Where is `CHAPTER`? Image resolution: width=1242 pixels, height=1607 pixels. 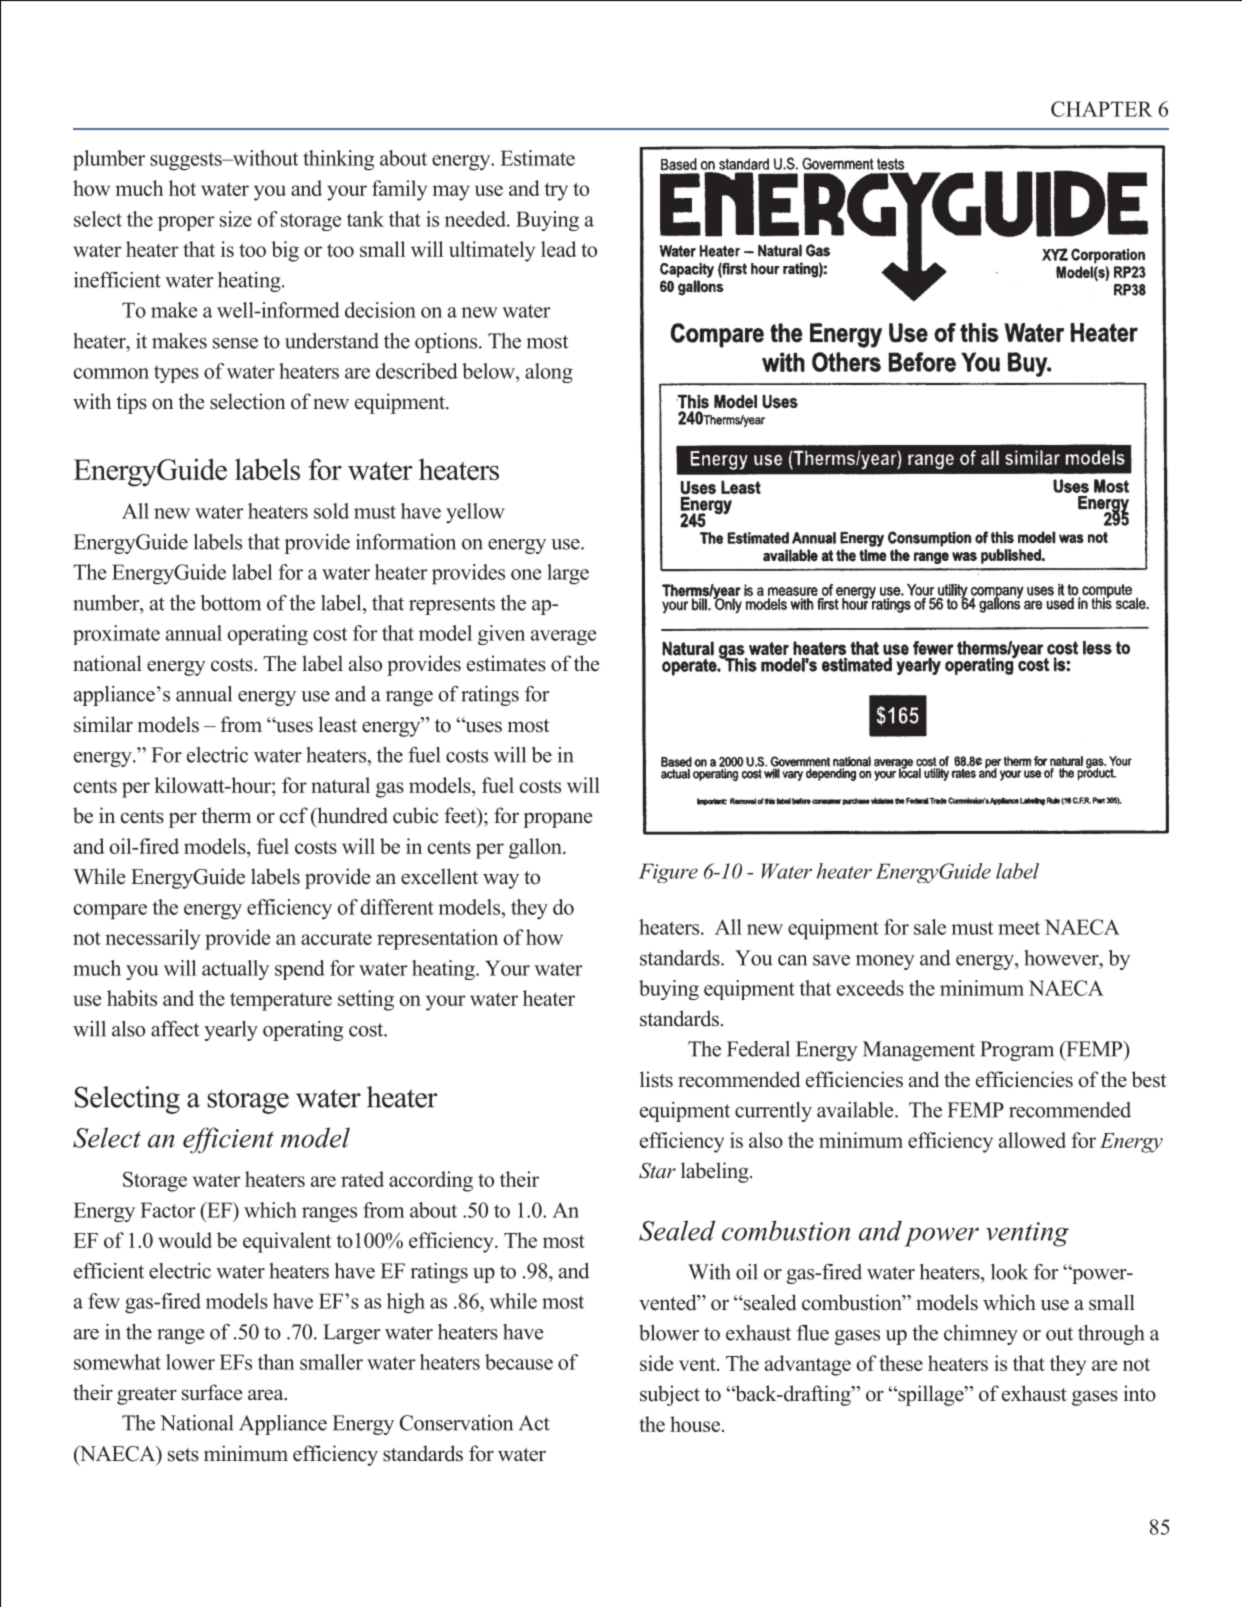 CHAPTER is located at coordinates (1102, 109).
